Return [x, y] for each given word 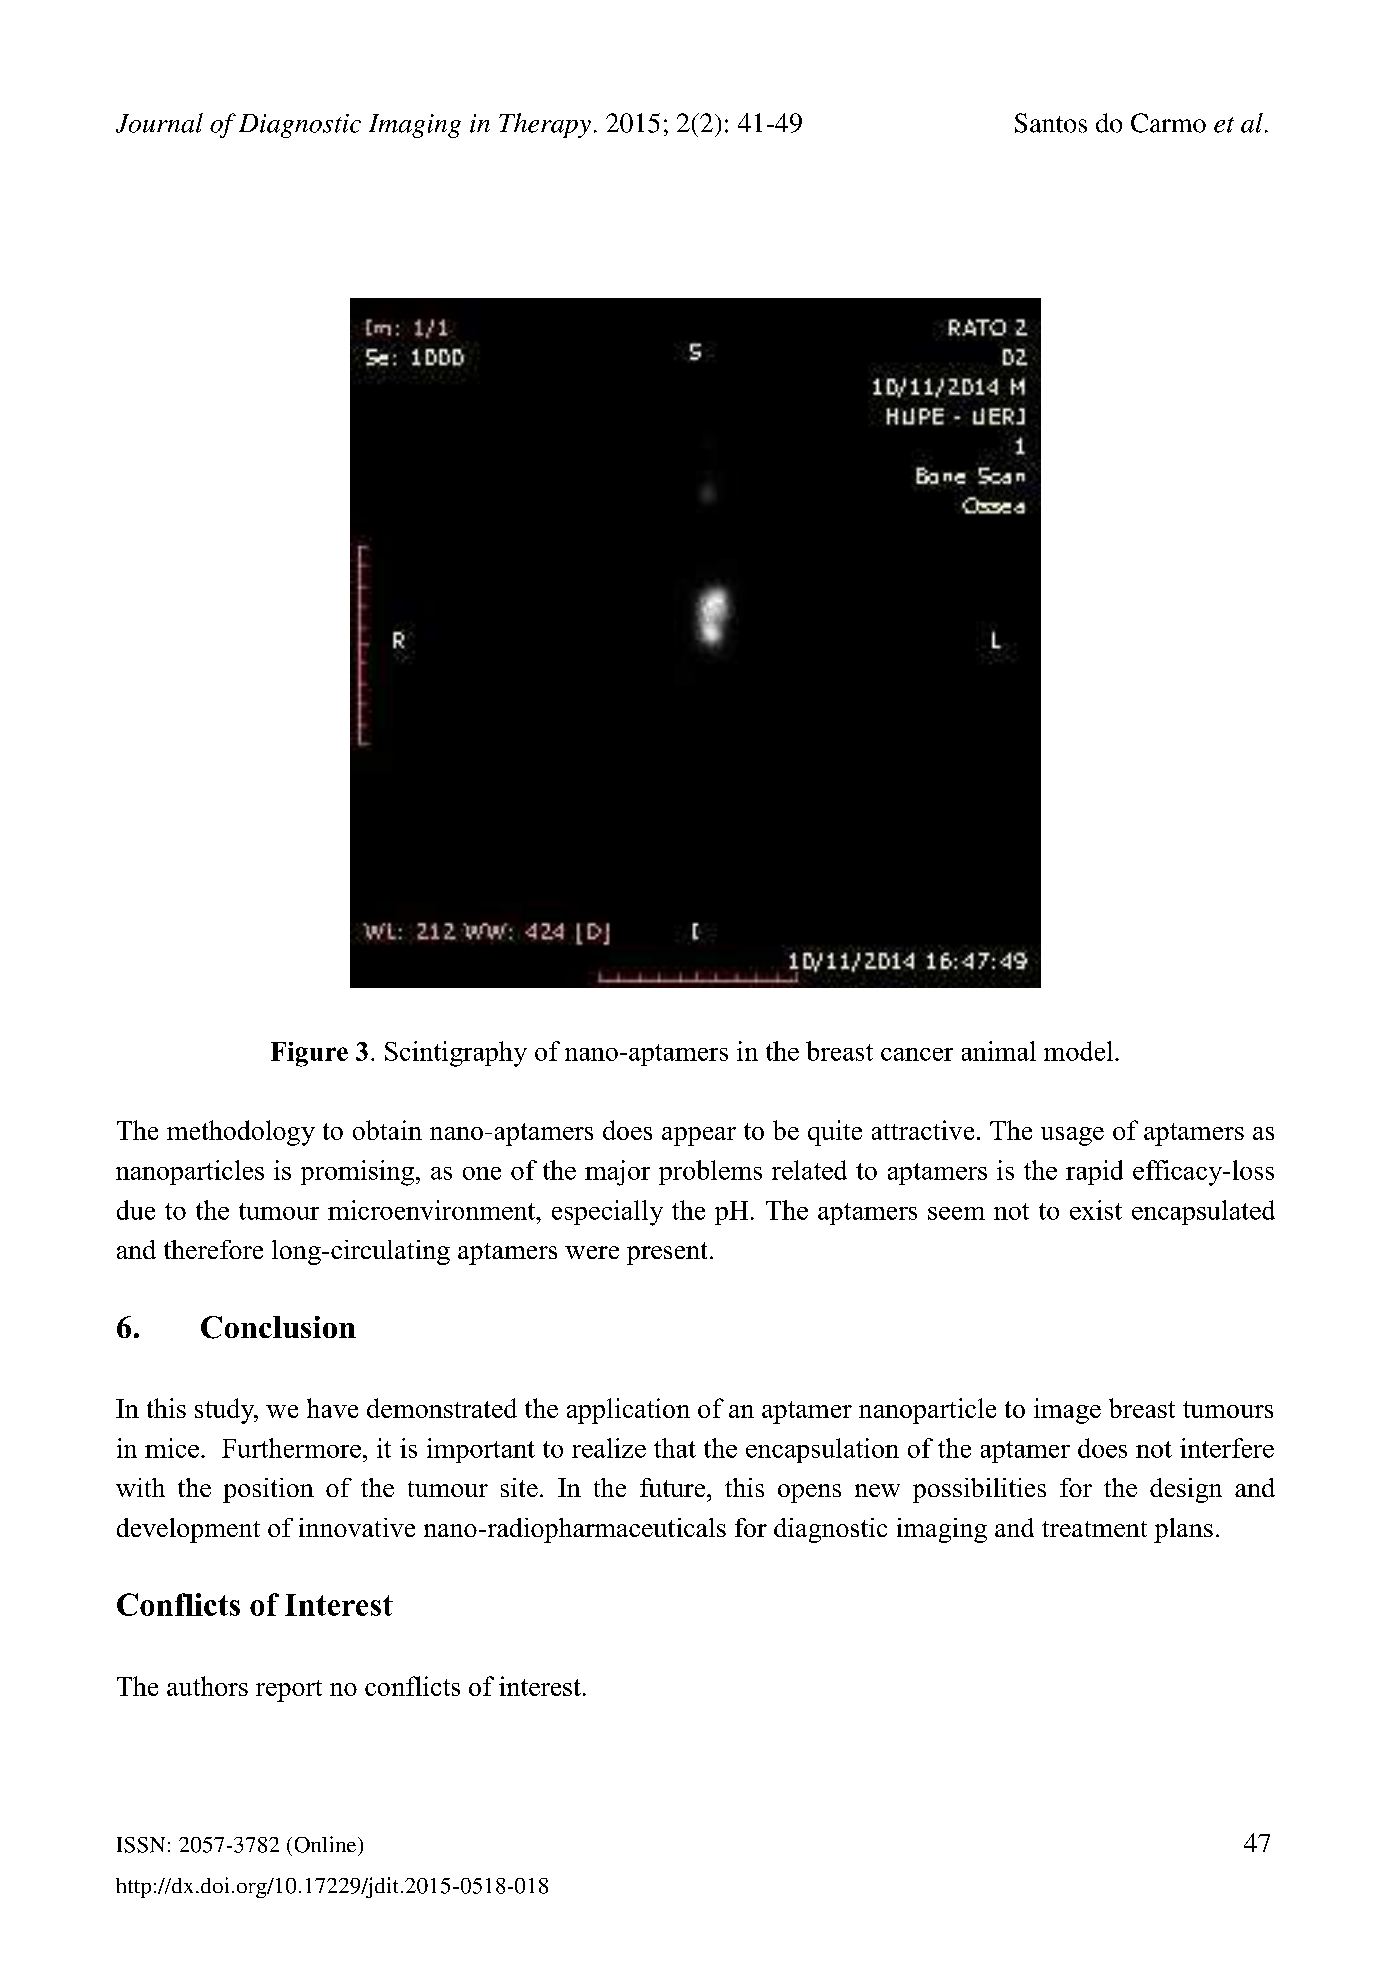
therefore [213, 1249]
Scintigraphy [456, 1054]
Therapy [545, 125]
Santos [1051, 123]
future [674, 1487]
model [1078, 1051]
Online [327, 1844]
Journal [159, 123]
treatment [1094, 1529]
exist [1096, 1210]
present [667, 1253]
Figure [309, 1054]
